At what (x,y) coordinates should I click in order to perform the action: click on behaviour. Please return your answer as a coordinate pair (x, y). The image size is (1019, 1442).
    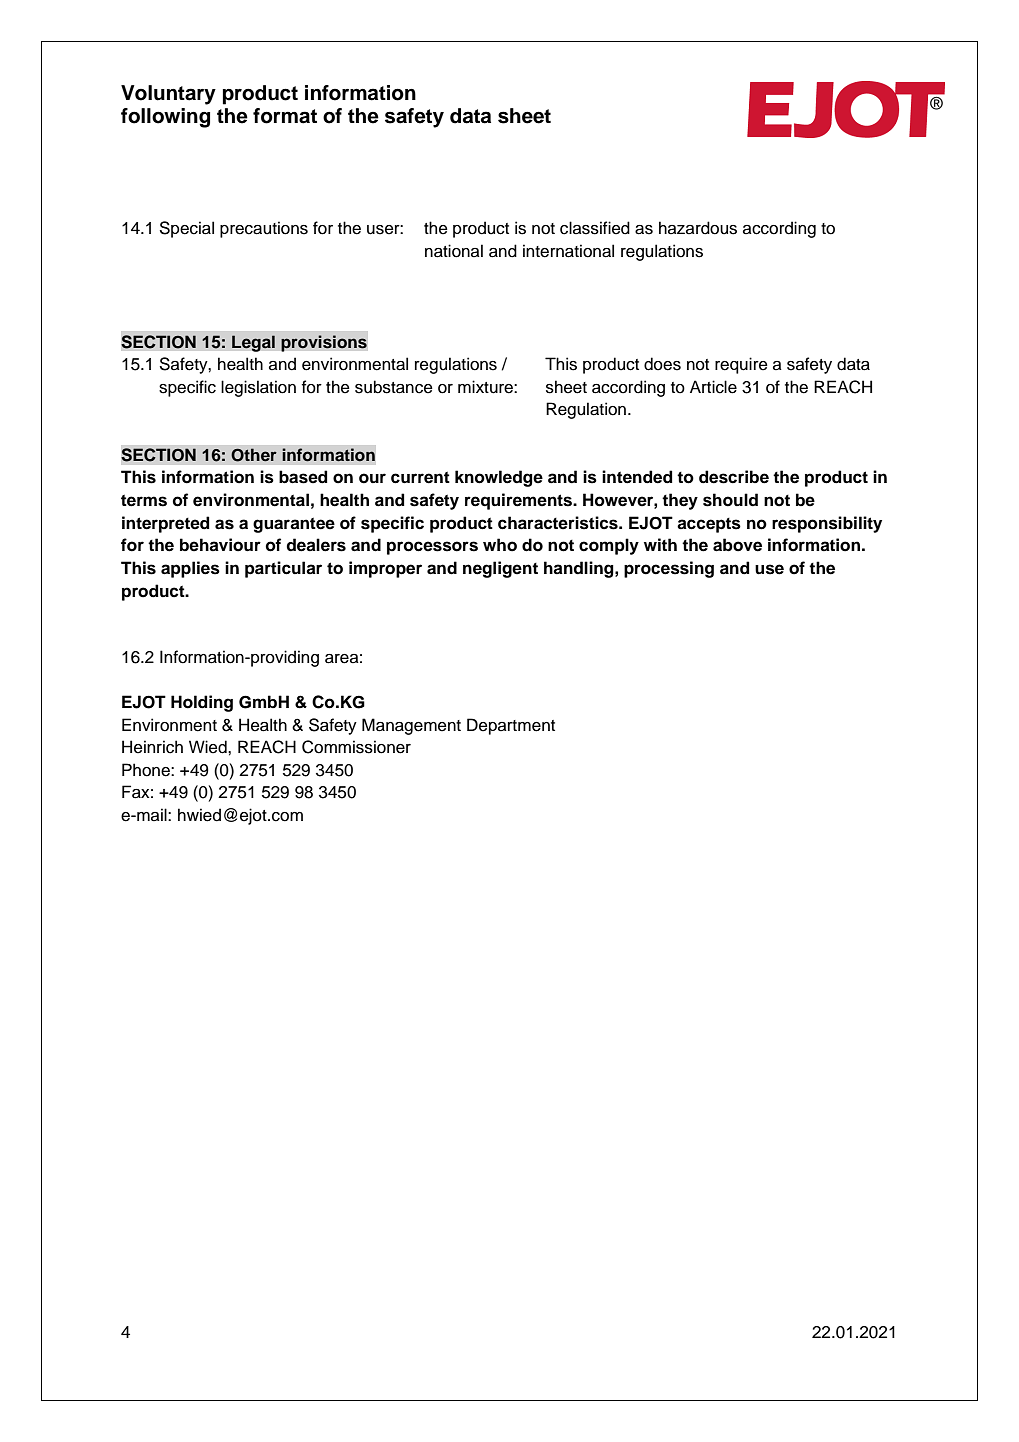
    Looking at the image, I should click on (220, 545).
